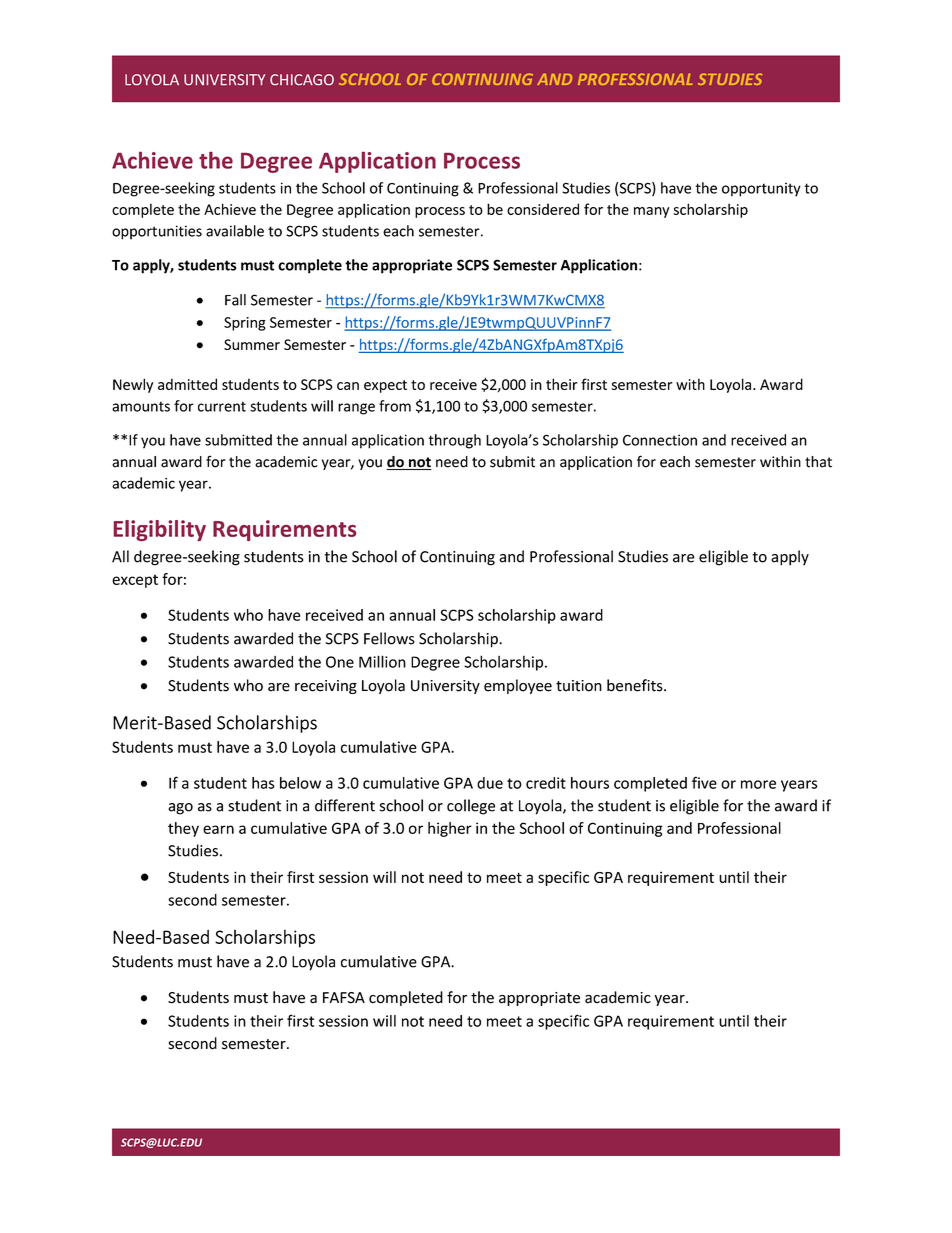 The height and width of the page is (1233, 952). Describe the element at coordinates (758, 784) in the page. I see `more` at that location.
